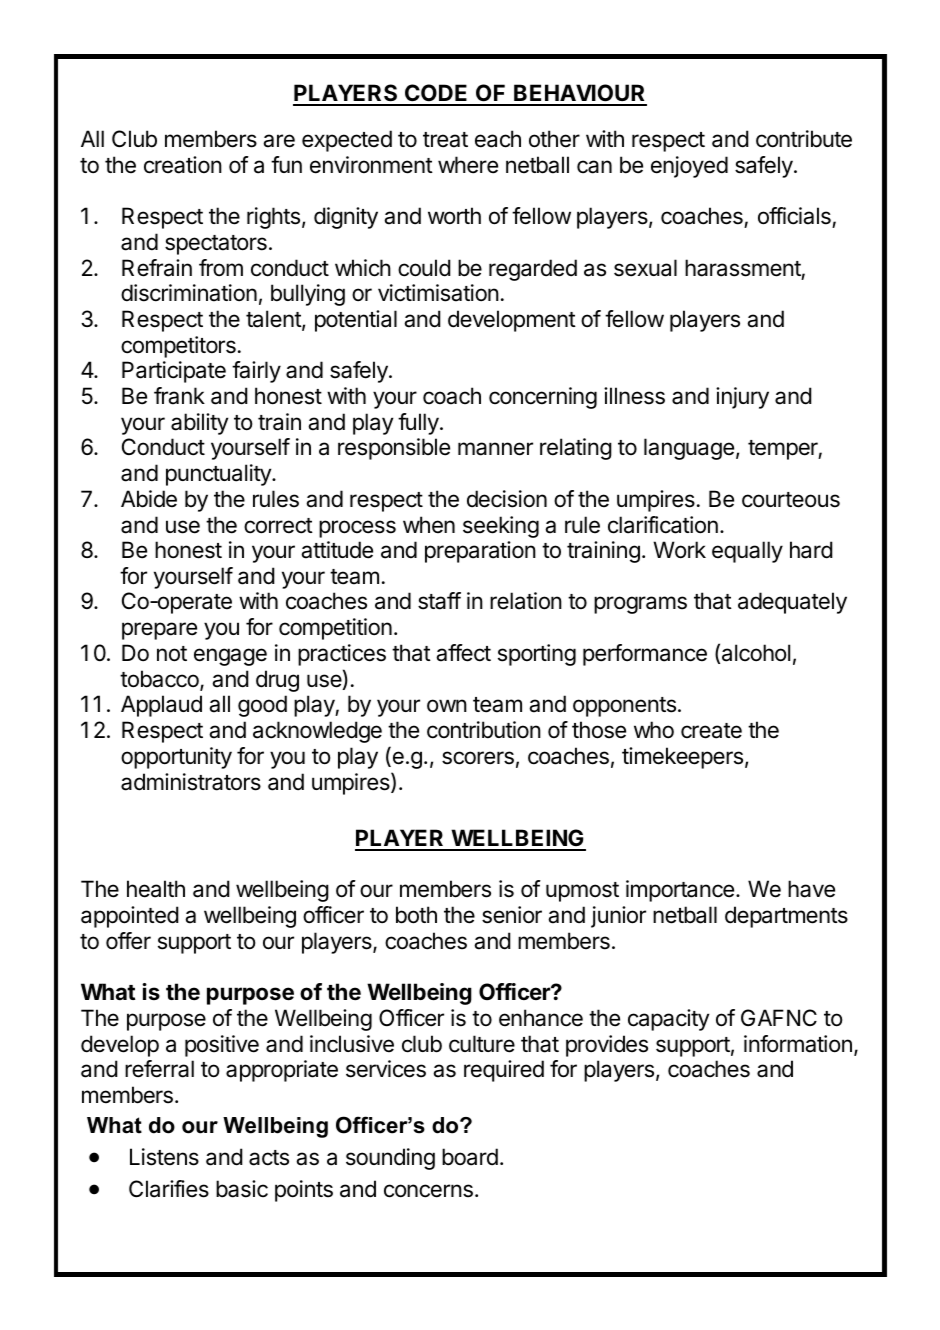  What do you see at coordinates (470, 1157) in the image?
I see `board` at bounding box center [470, 1157].
